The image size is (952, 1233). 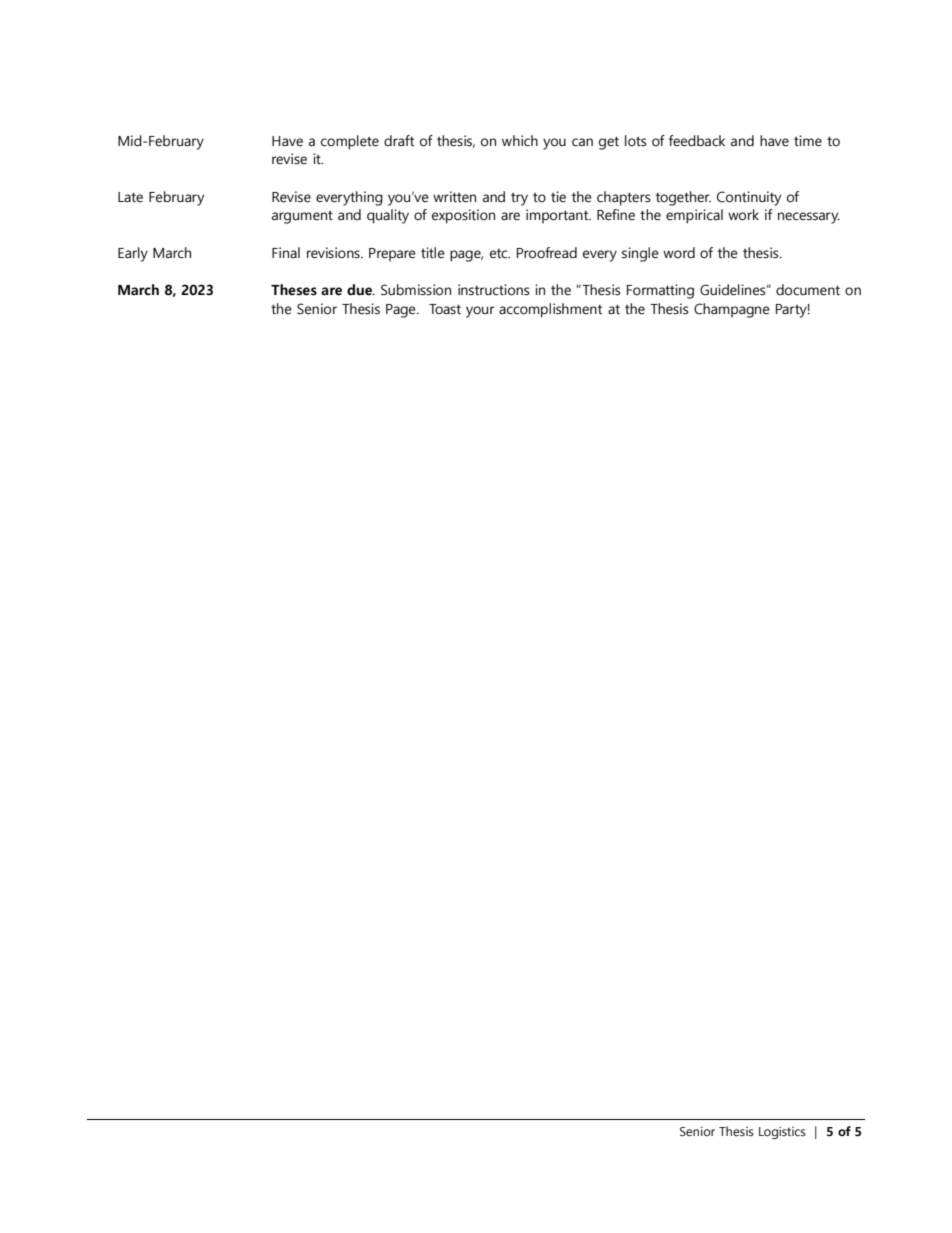 What do you see at coordinates (782, 1132) in the screenshot?
I see `Logistics` at bounding box center [782, 1132].
